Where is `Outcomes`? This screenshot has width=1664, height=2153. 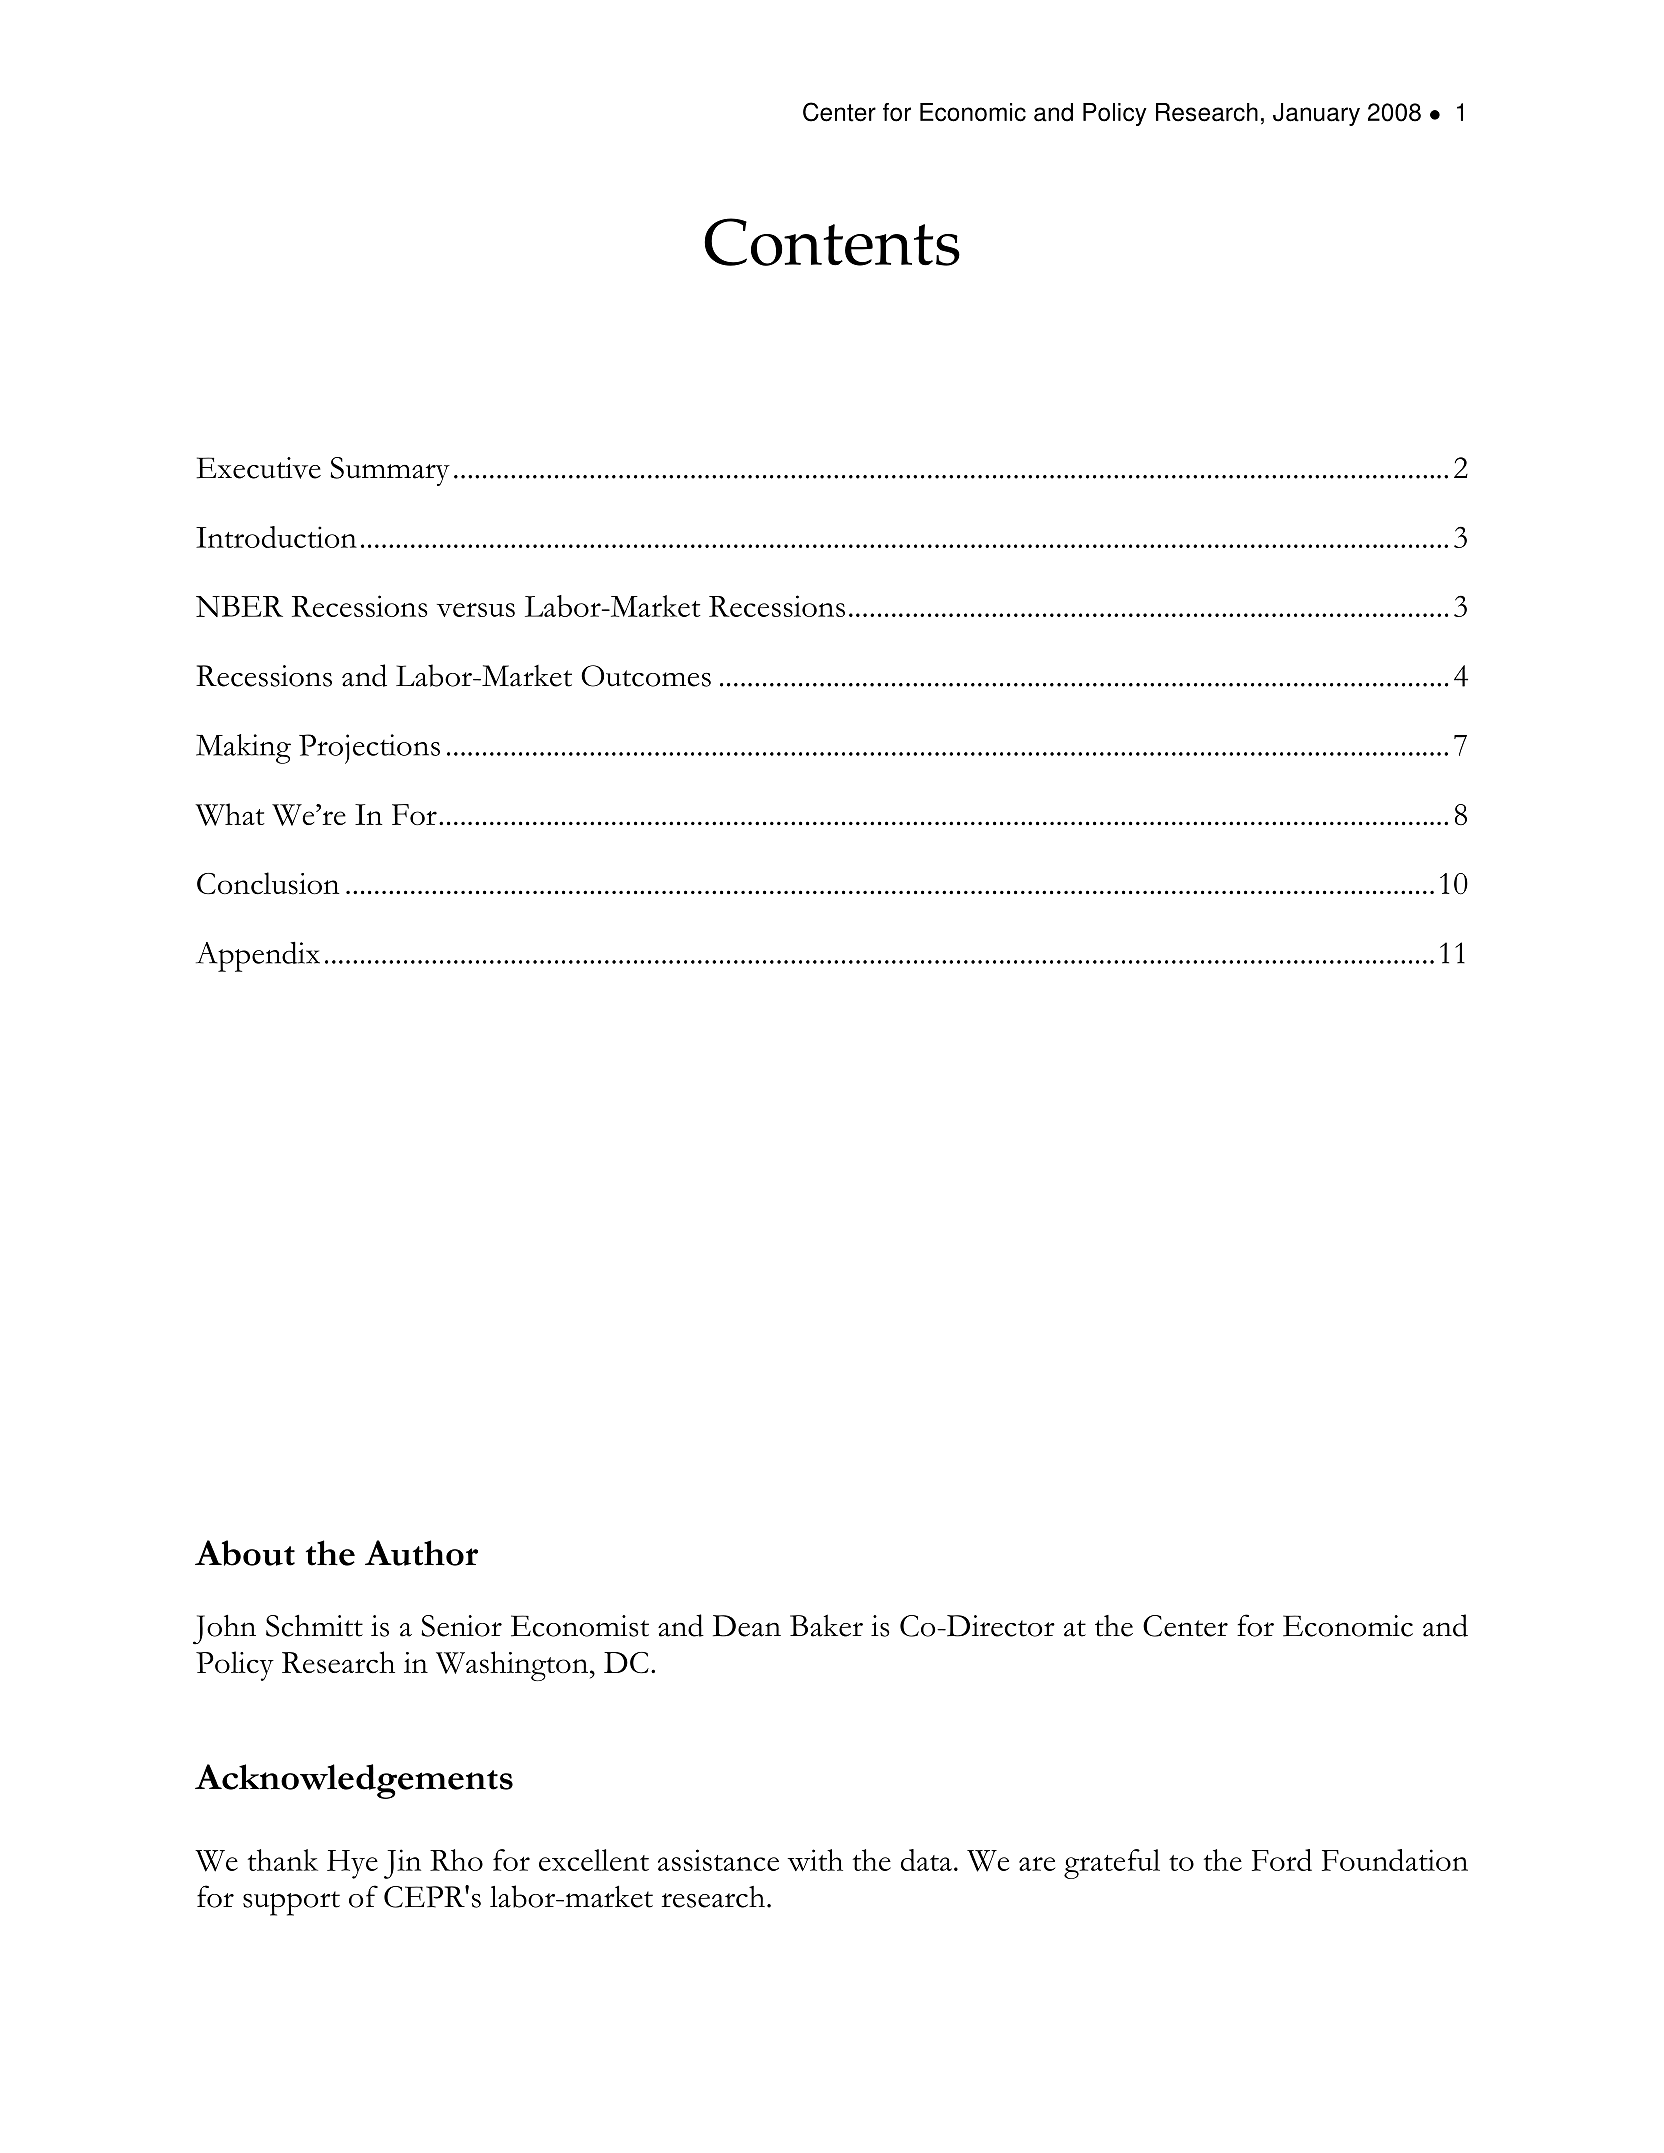
Outcomes is located at coordinates (646, 676).
